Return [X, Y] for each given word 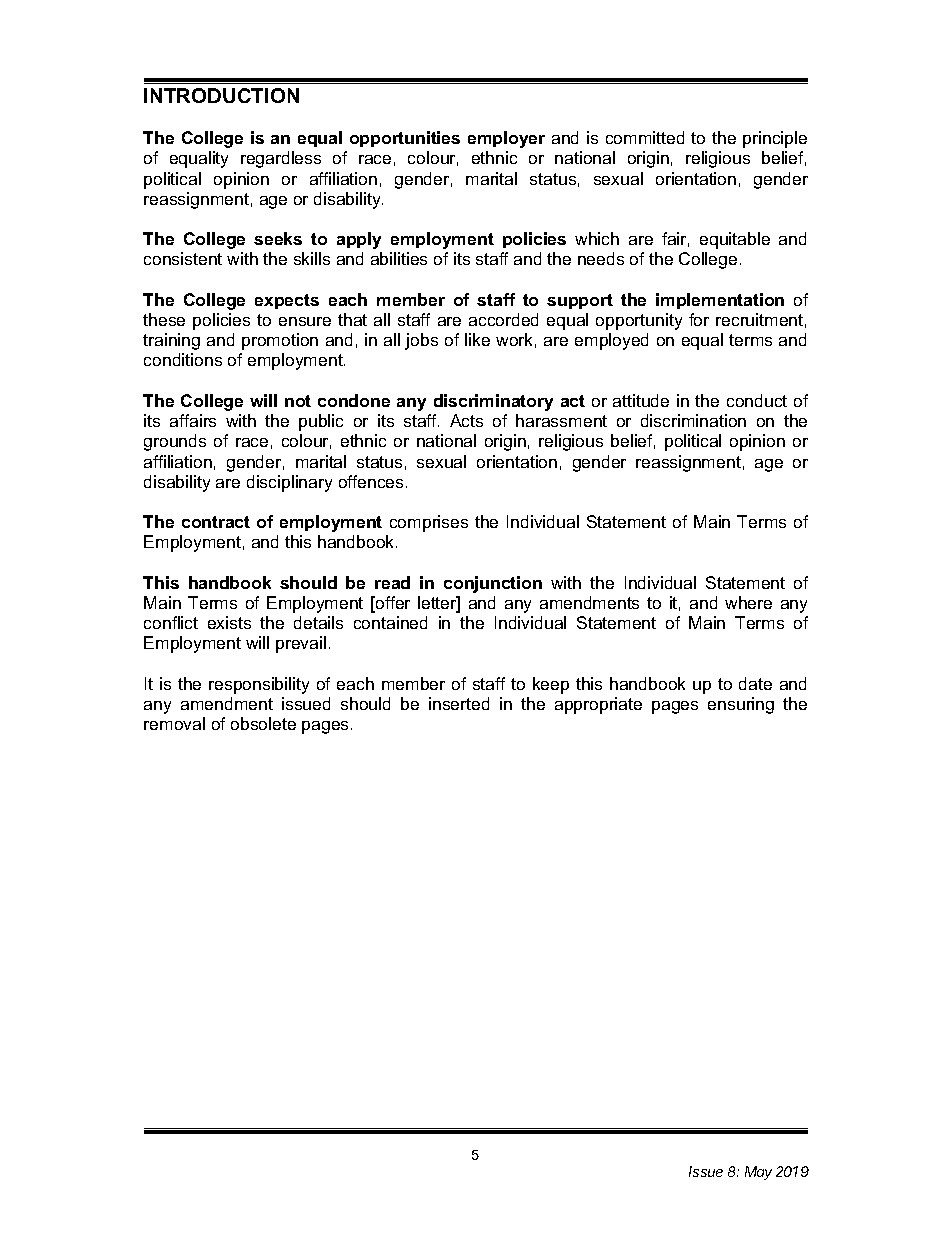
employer [506, 139]
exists [229, 622]
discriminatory [493, 402]
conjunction [493, 584]
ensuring [741, 705]
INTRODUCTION [221, 95]
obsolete [263, 723]
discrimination [693, 420]
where [748, 602]
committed [645, 137]
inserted [459, 703]
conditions [183, 359]
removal [174, 723]
